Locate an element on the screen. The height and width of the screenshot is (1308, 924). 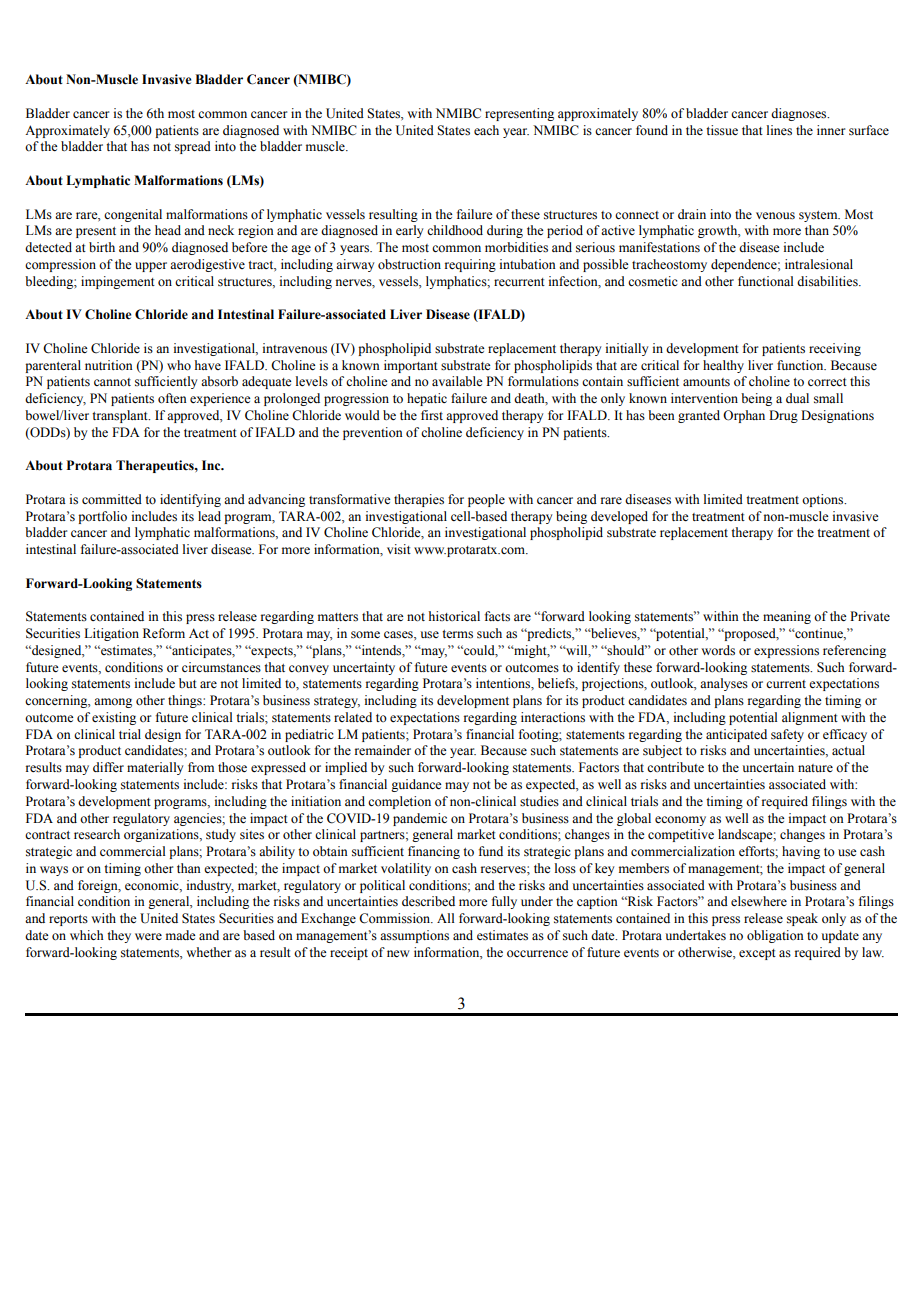
Reform is located at coordinates (164, 633).
